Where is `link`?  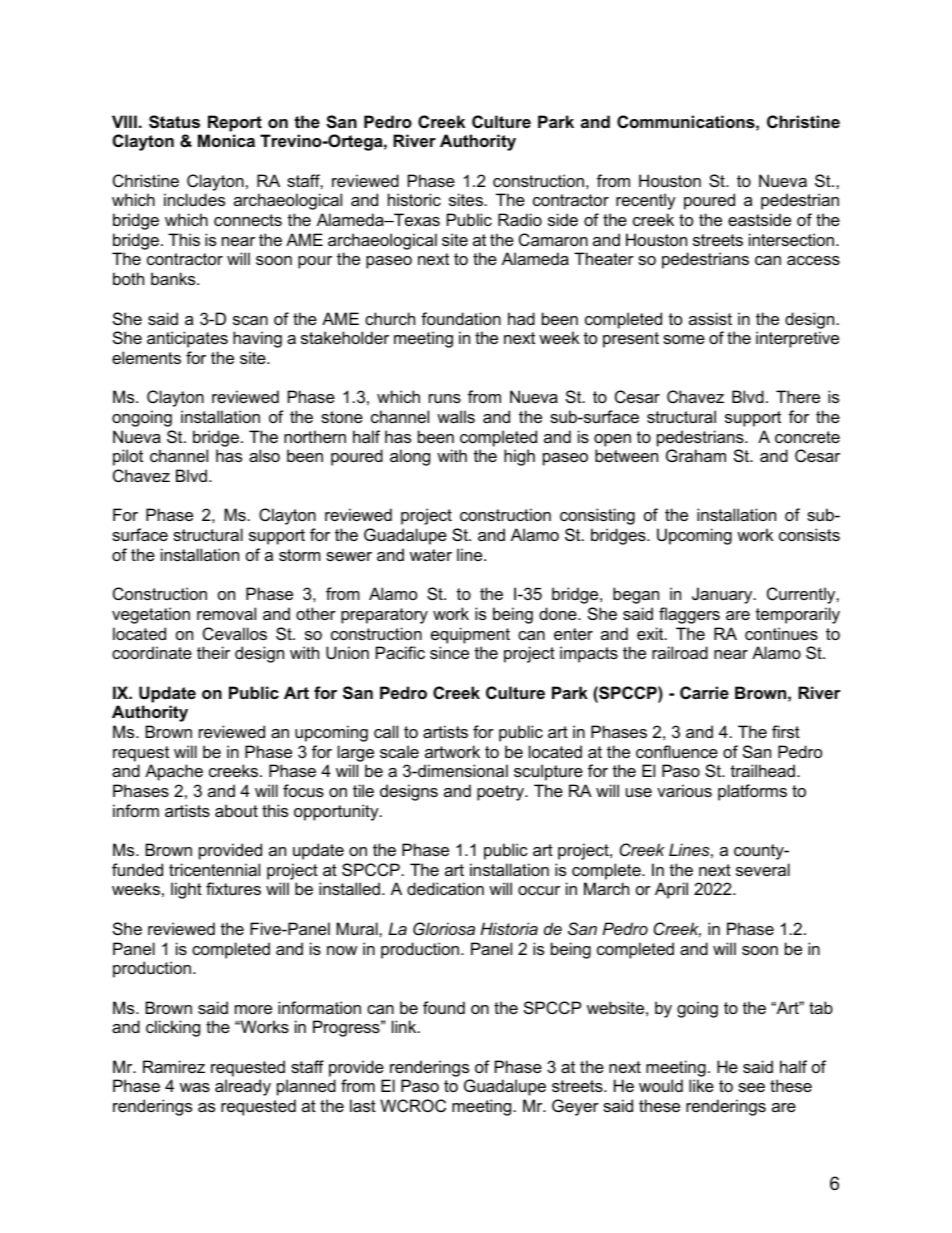 link is located at coordinates (405, 1026).
